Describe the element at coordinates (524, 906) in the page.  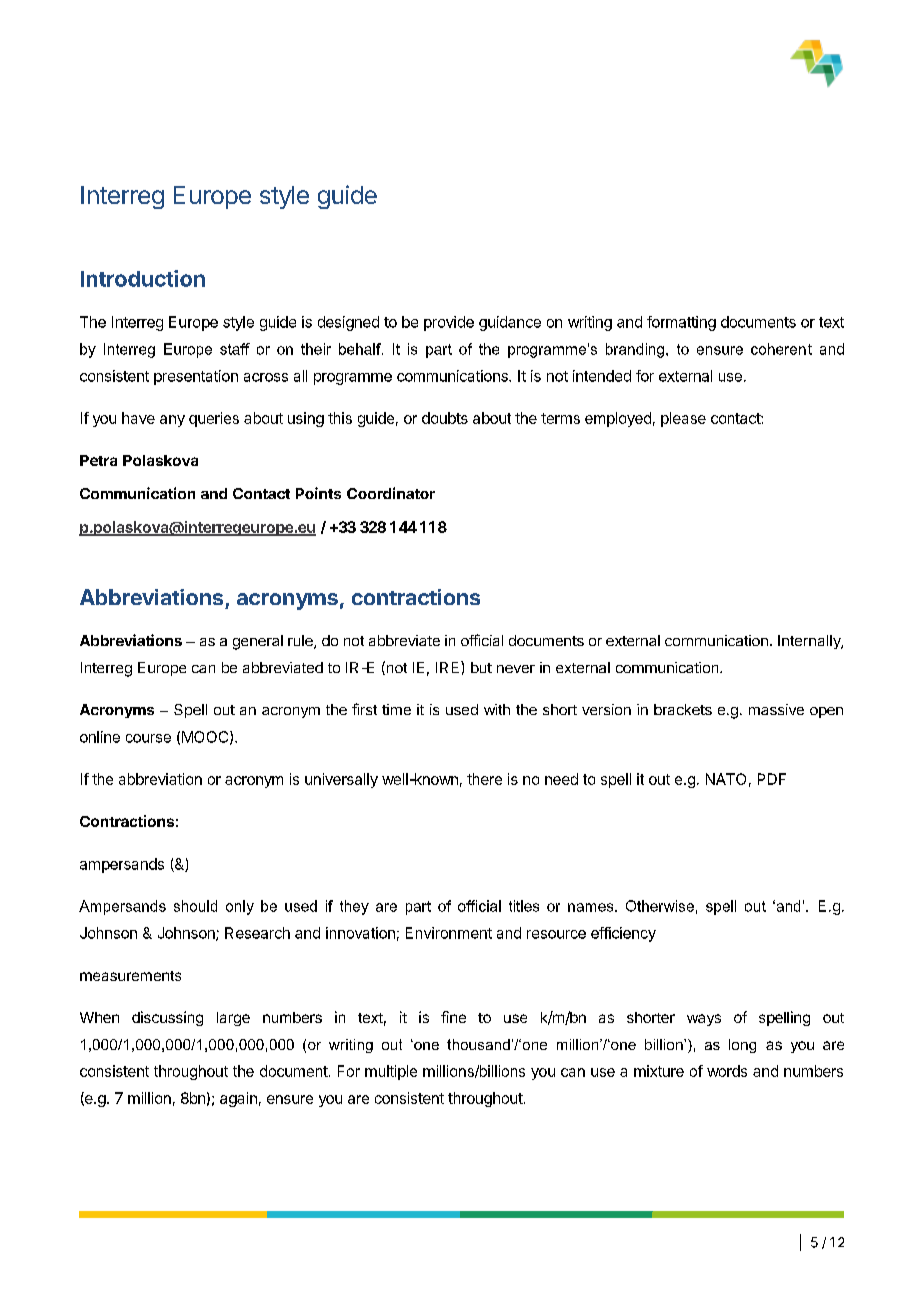
I see `titles` at that location.
